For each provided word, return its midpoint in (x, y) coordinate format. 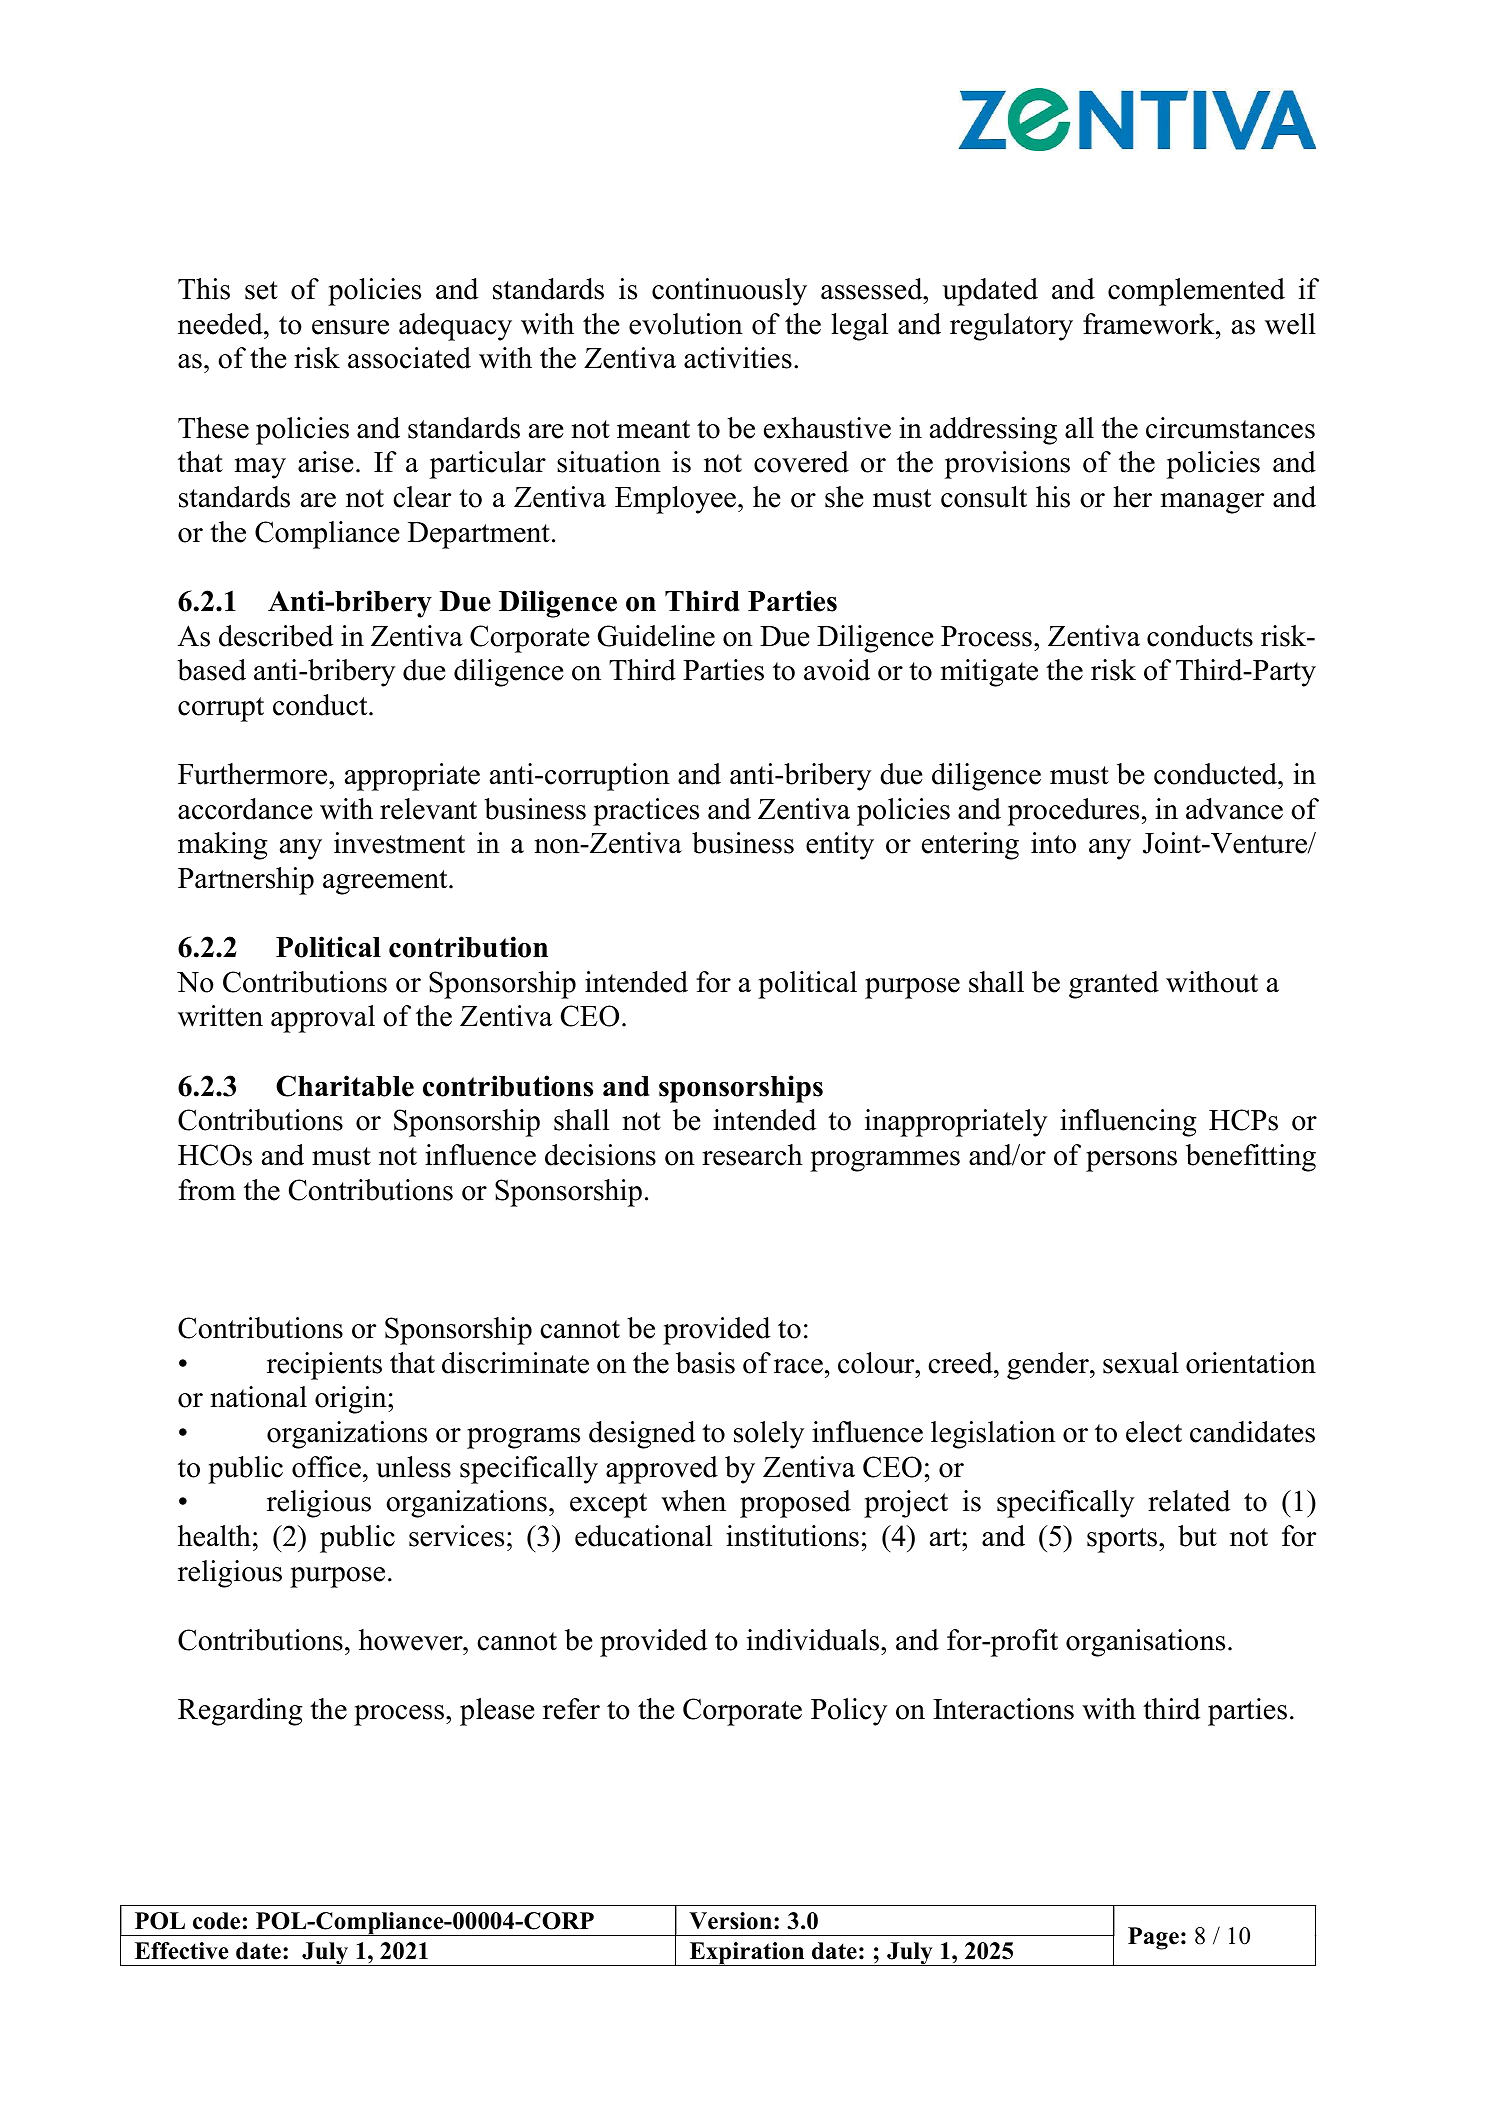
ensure (350, 327)
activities (738, 358)
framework (1150, 324)
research (752, 1155)
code (216, 1921)
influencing (1128, 1123)
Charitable (345, 1086)
